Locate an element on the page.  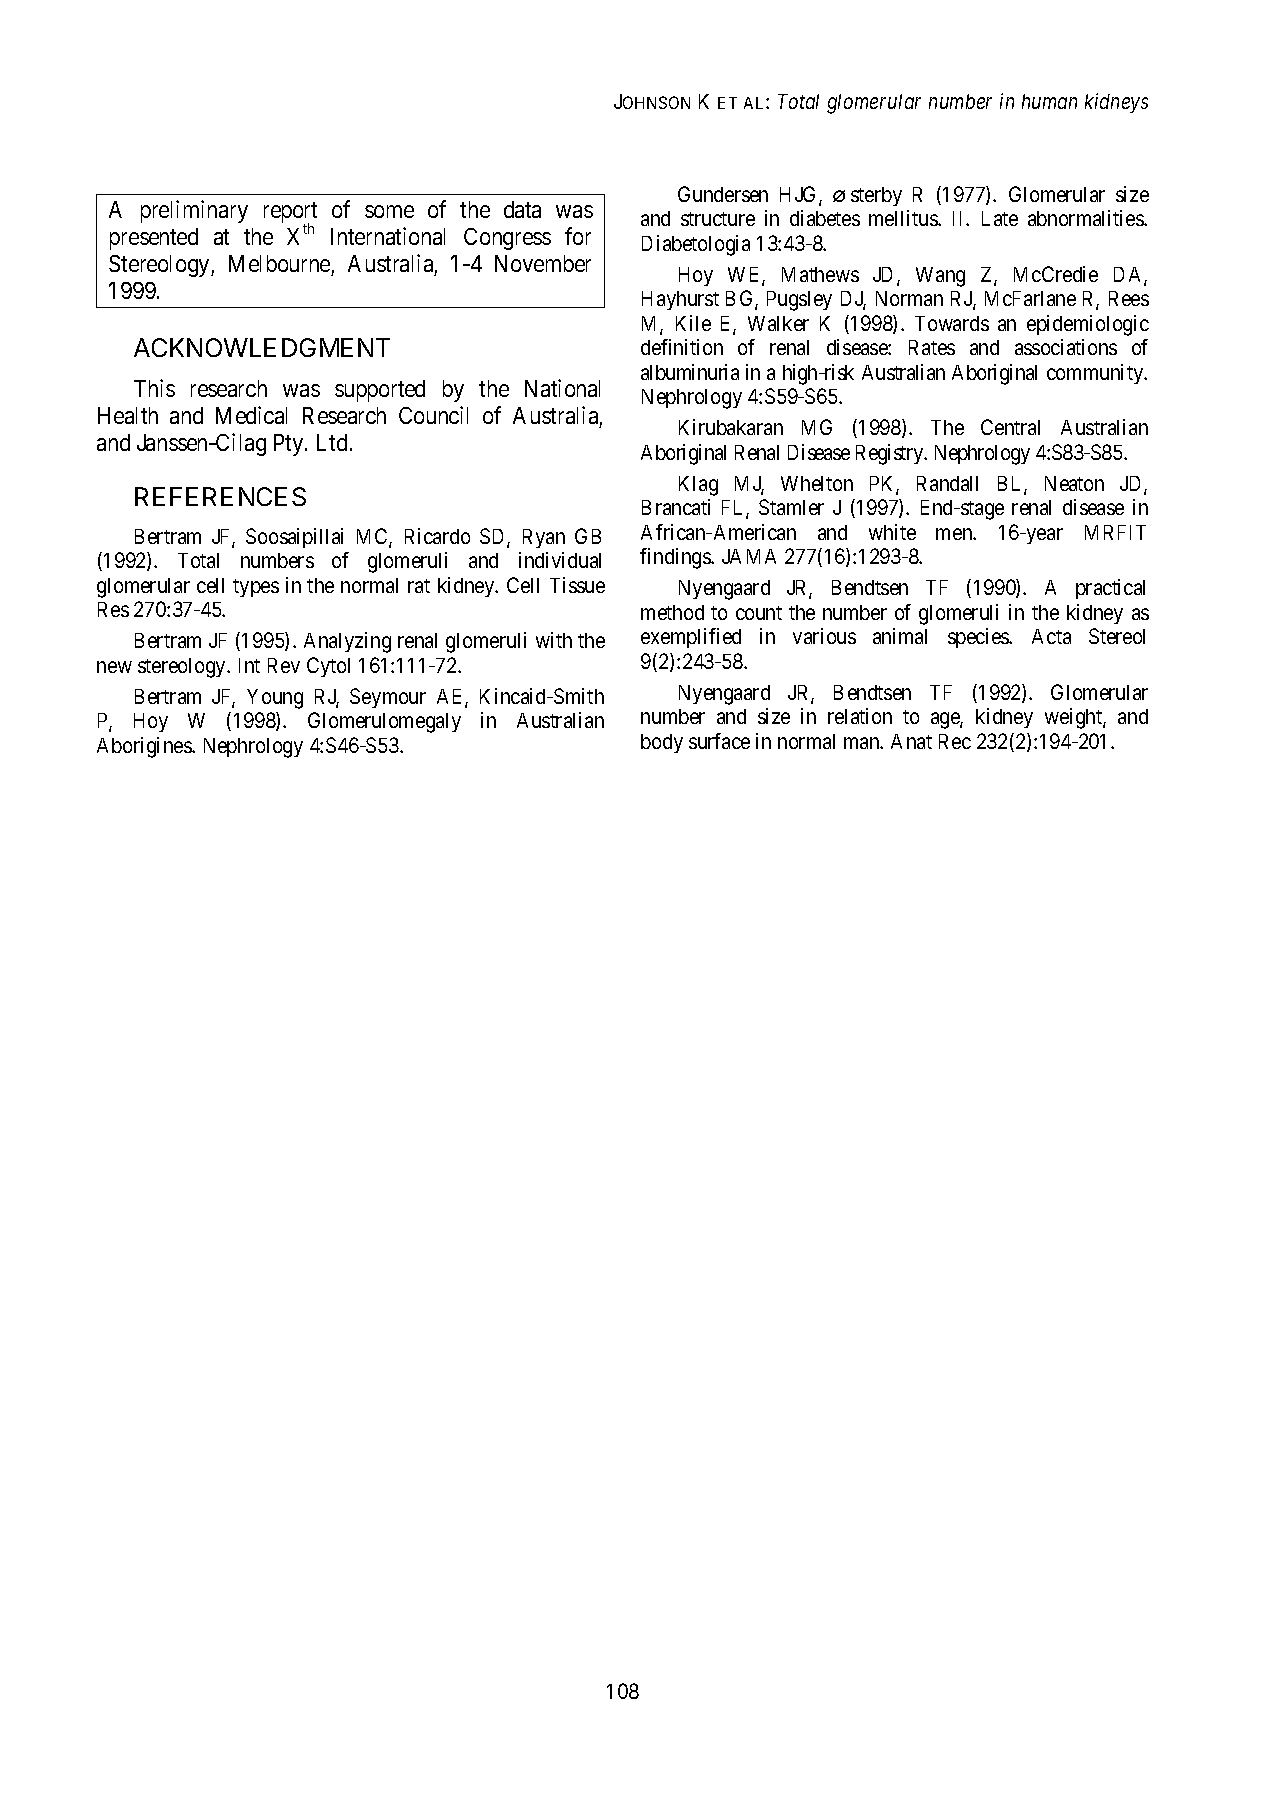
Young is located at coordinates (275, 699).
